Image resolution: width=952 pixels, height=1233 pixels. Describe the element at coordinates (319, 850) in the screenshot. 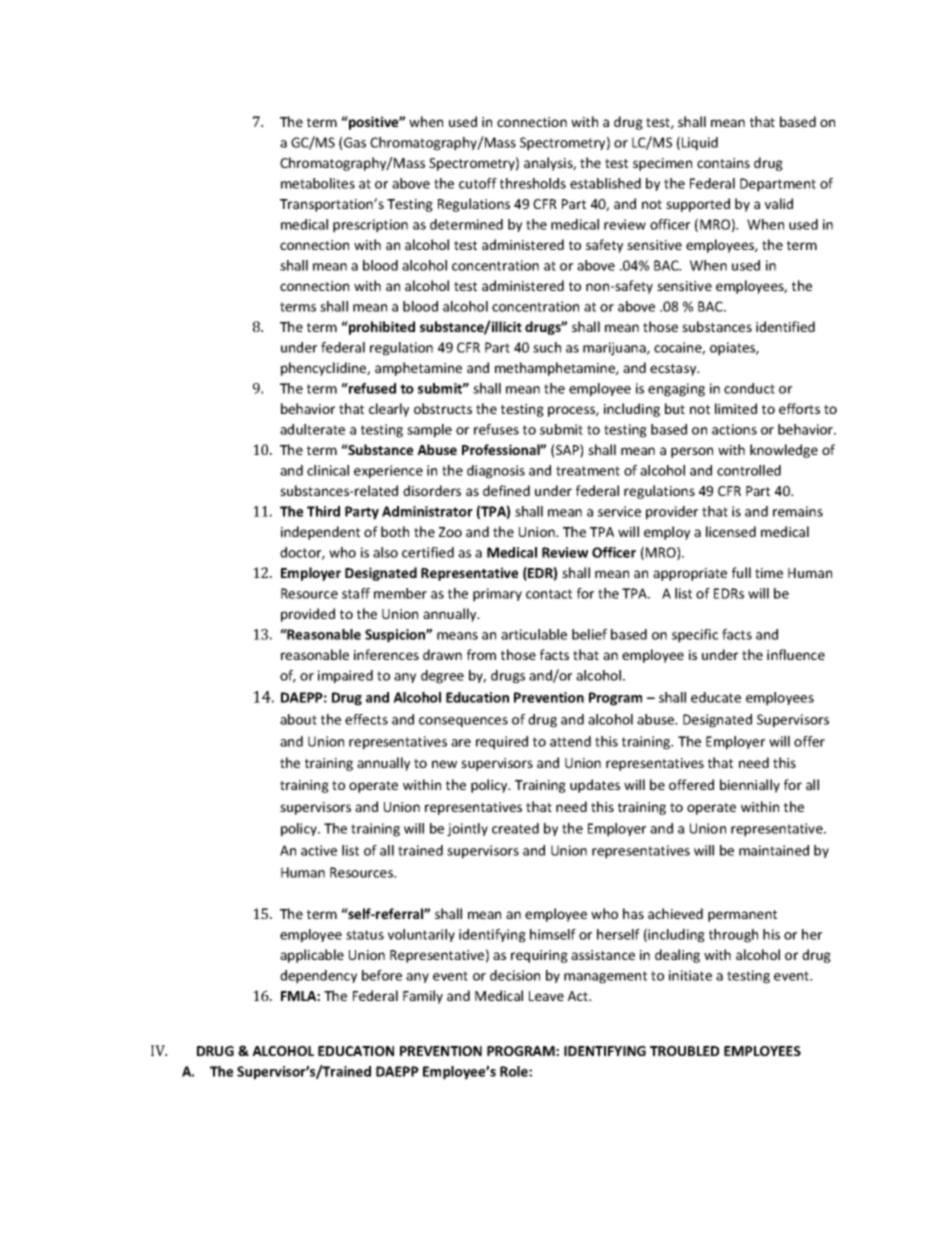

I see `active` at that location.
